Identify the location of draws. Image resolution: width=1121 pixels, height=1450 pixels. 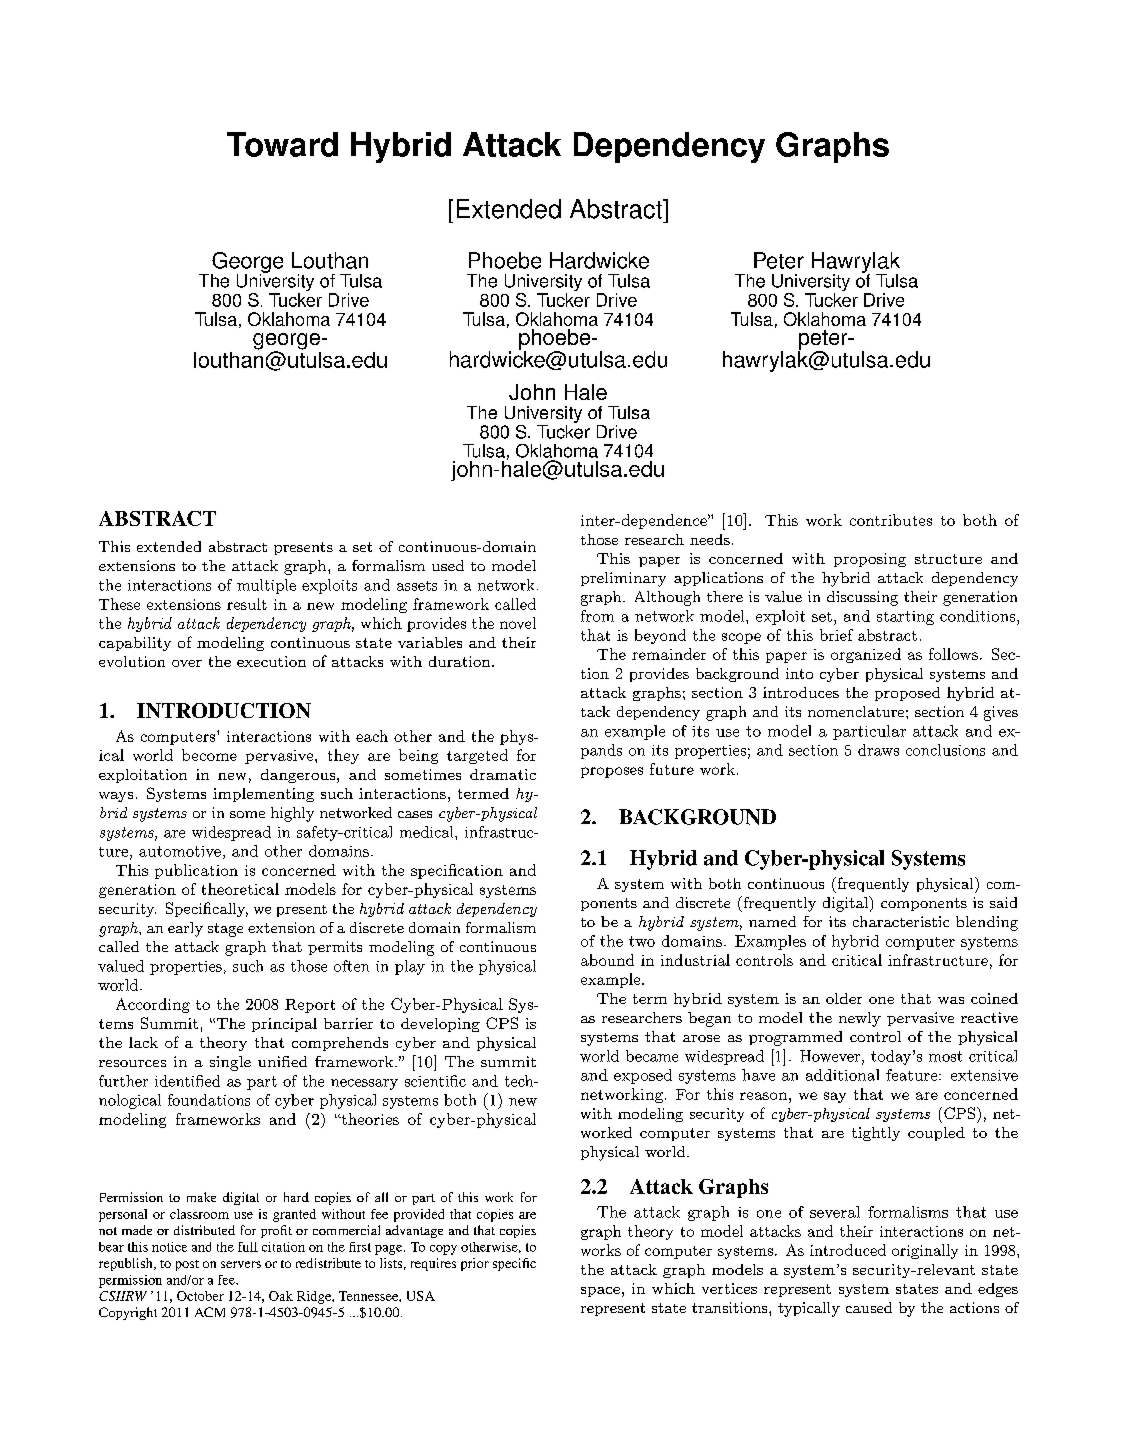
(878, 750).
